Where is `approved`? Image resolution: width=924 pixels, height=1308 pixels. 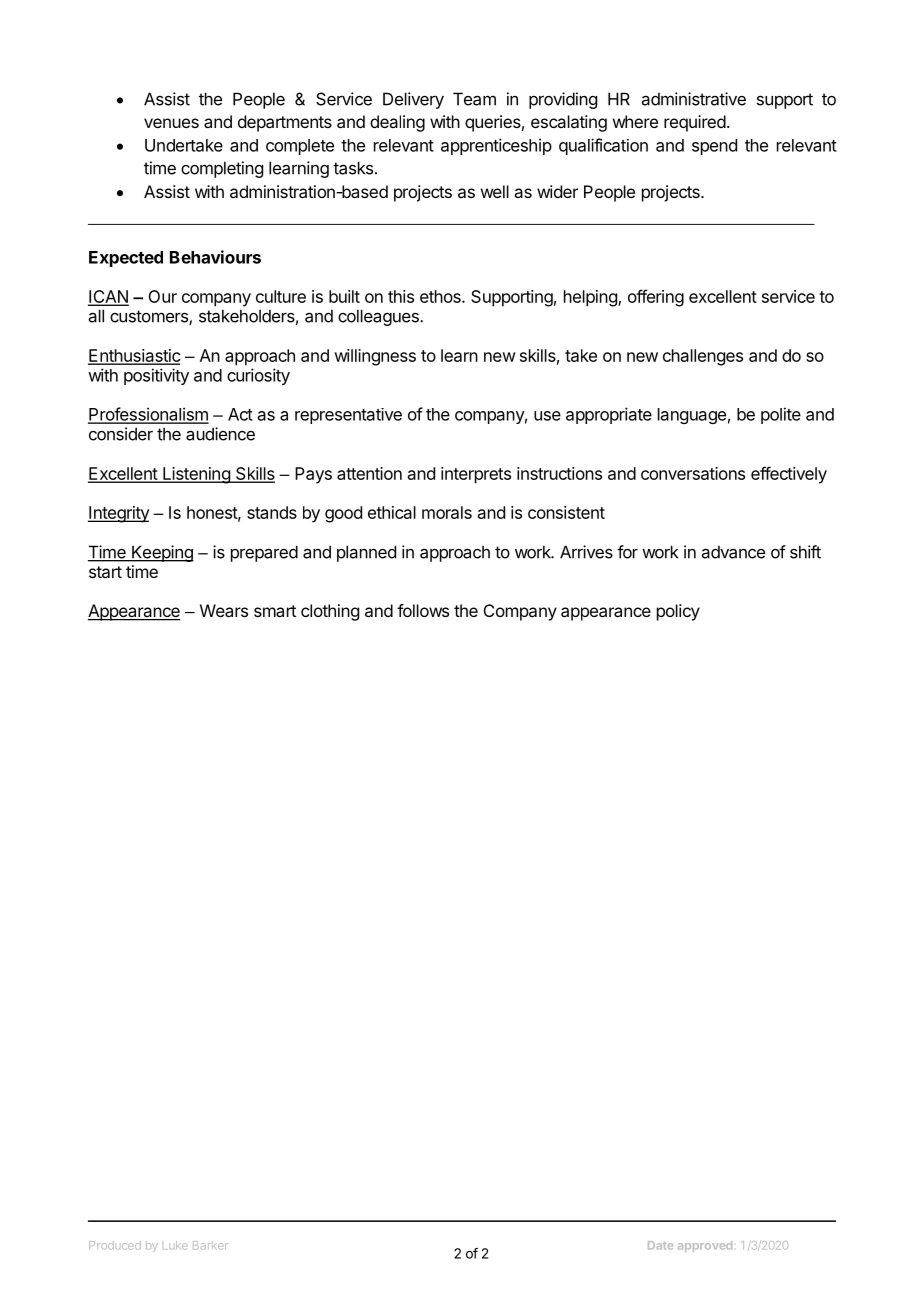
approved is located at coordinates (705, 1246).
